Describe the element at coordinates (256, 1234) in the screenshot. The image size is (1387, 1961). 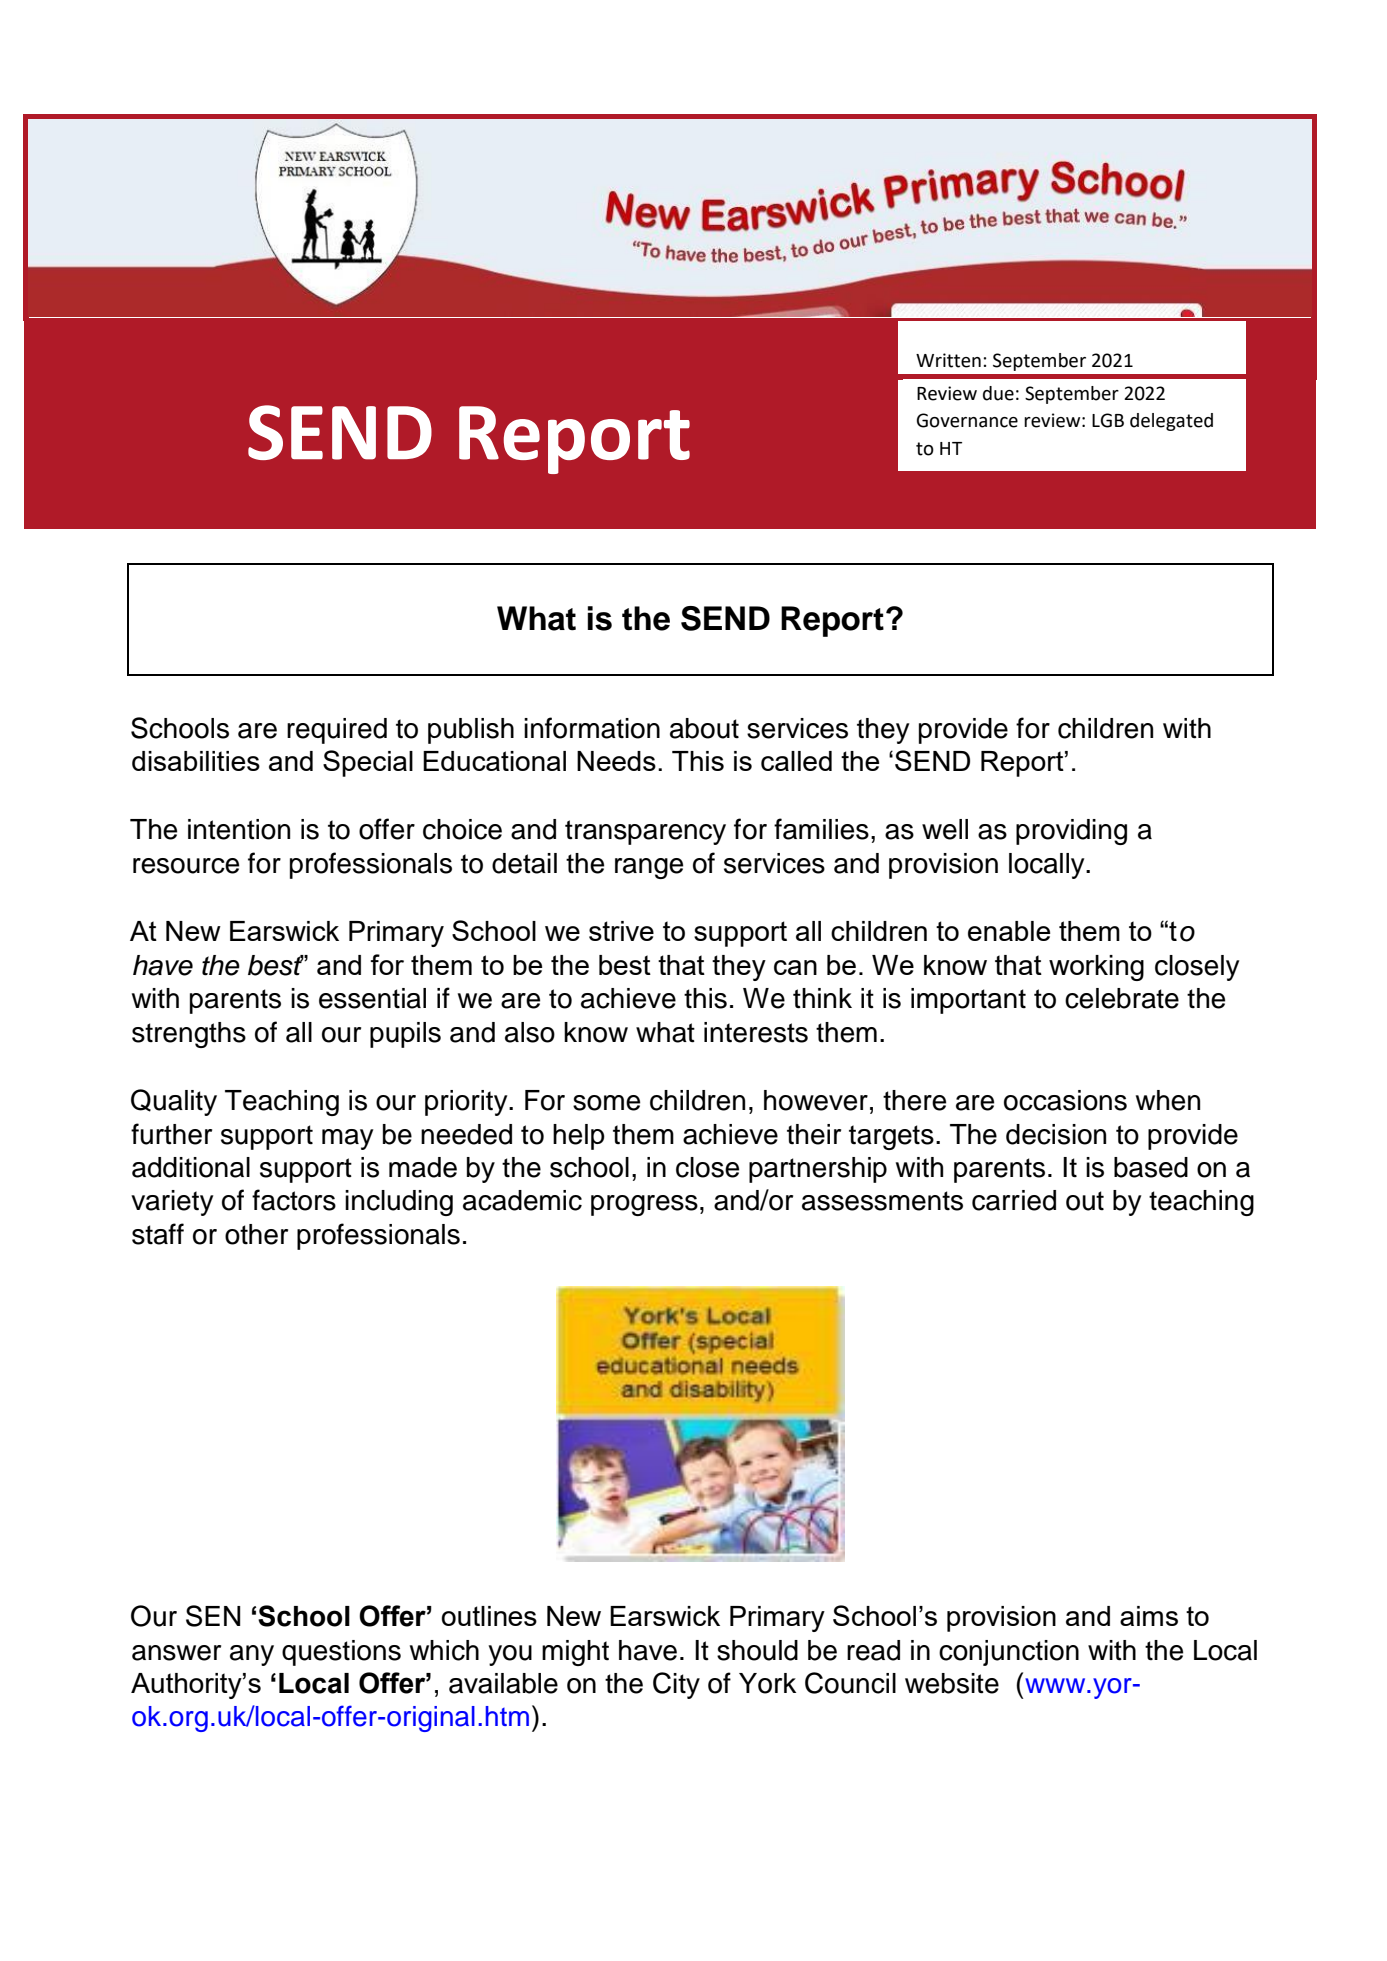
I see `other` at that location.
